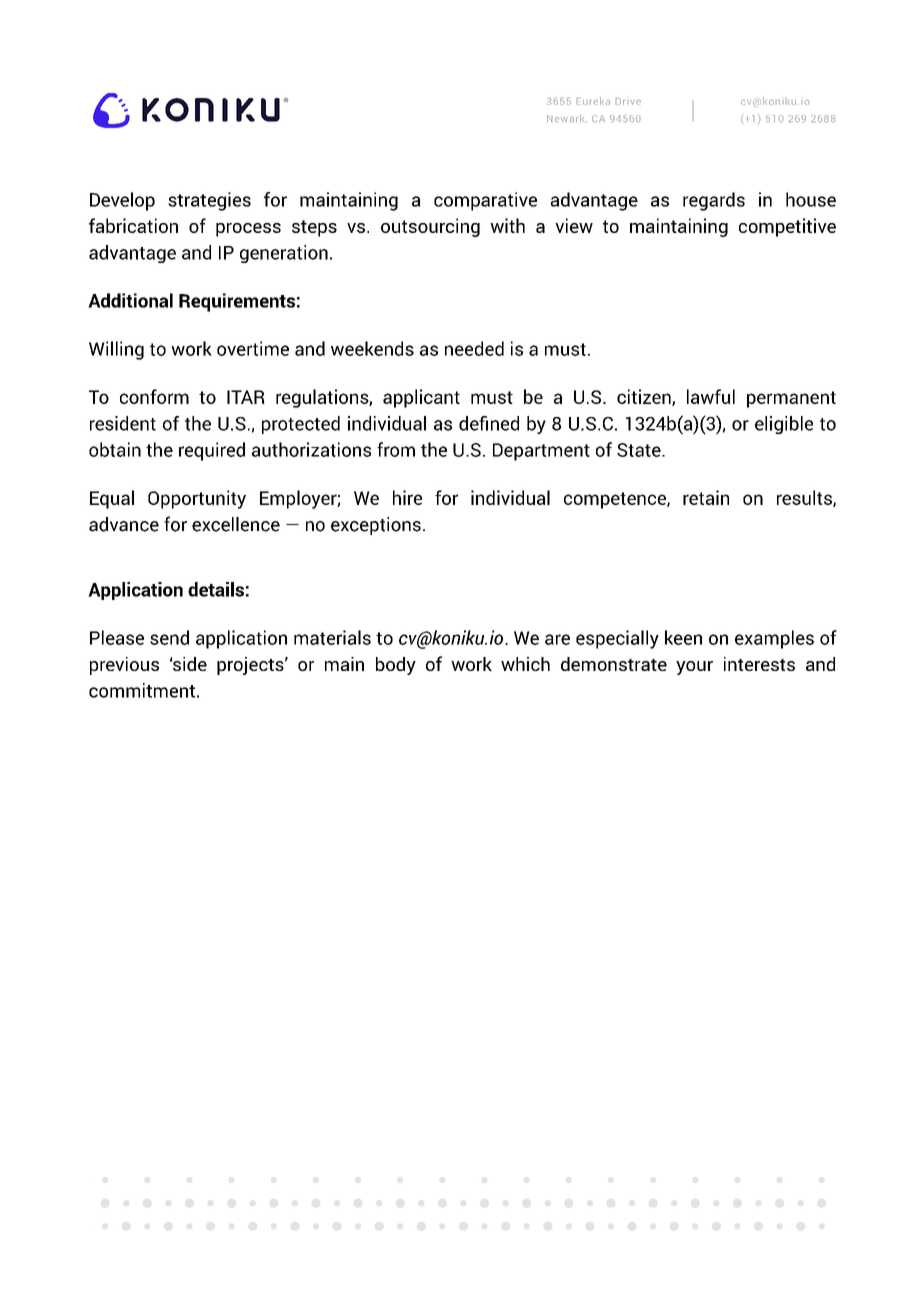  I want to click on Drive, so click(628, 101).
